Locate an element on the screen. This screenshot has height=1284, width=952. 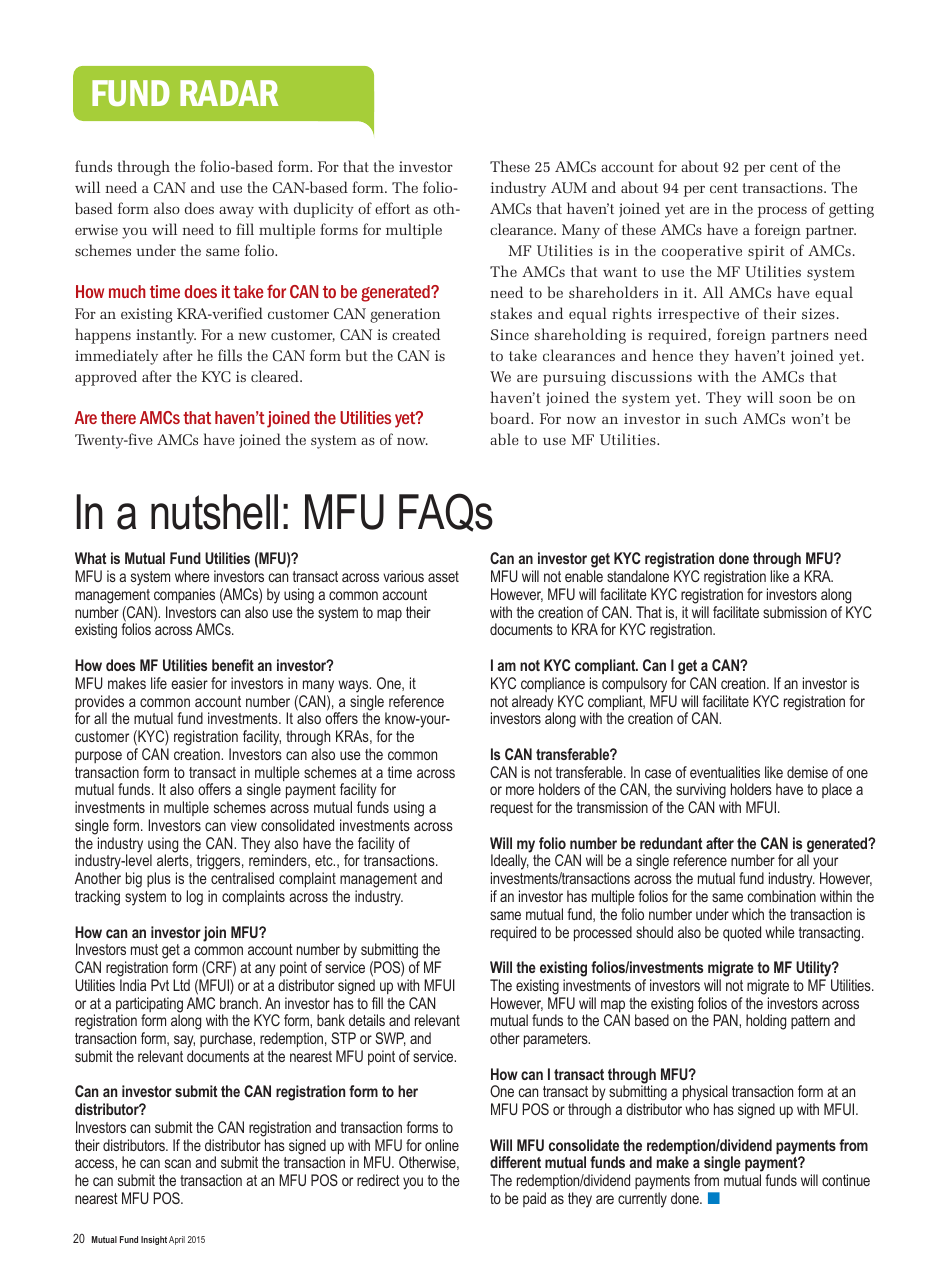
RADAR is located at coordinates (229, 93).
